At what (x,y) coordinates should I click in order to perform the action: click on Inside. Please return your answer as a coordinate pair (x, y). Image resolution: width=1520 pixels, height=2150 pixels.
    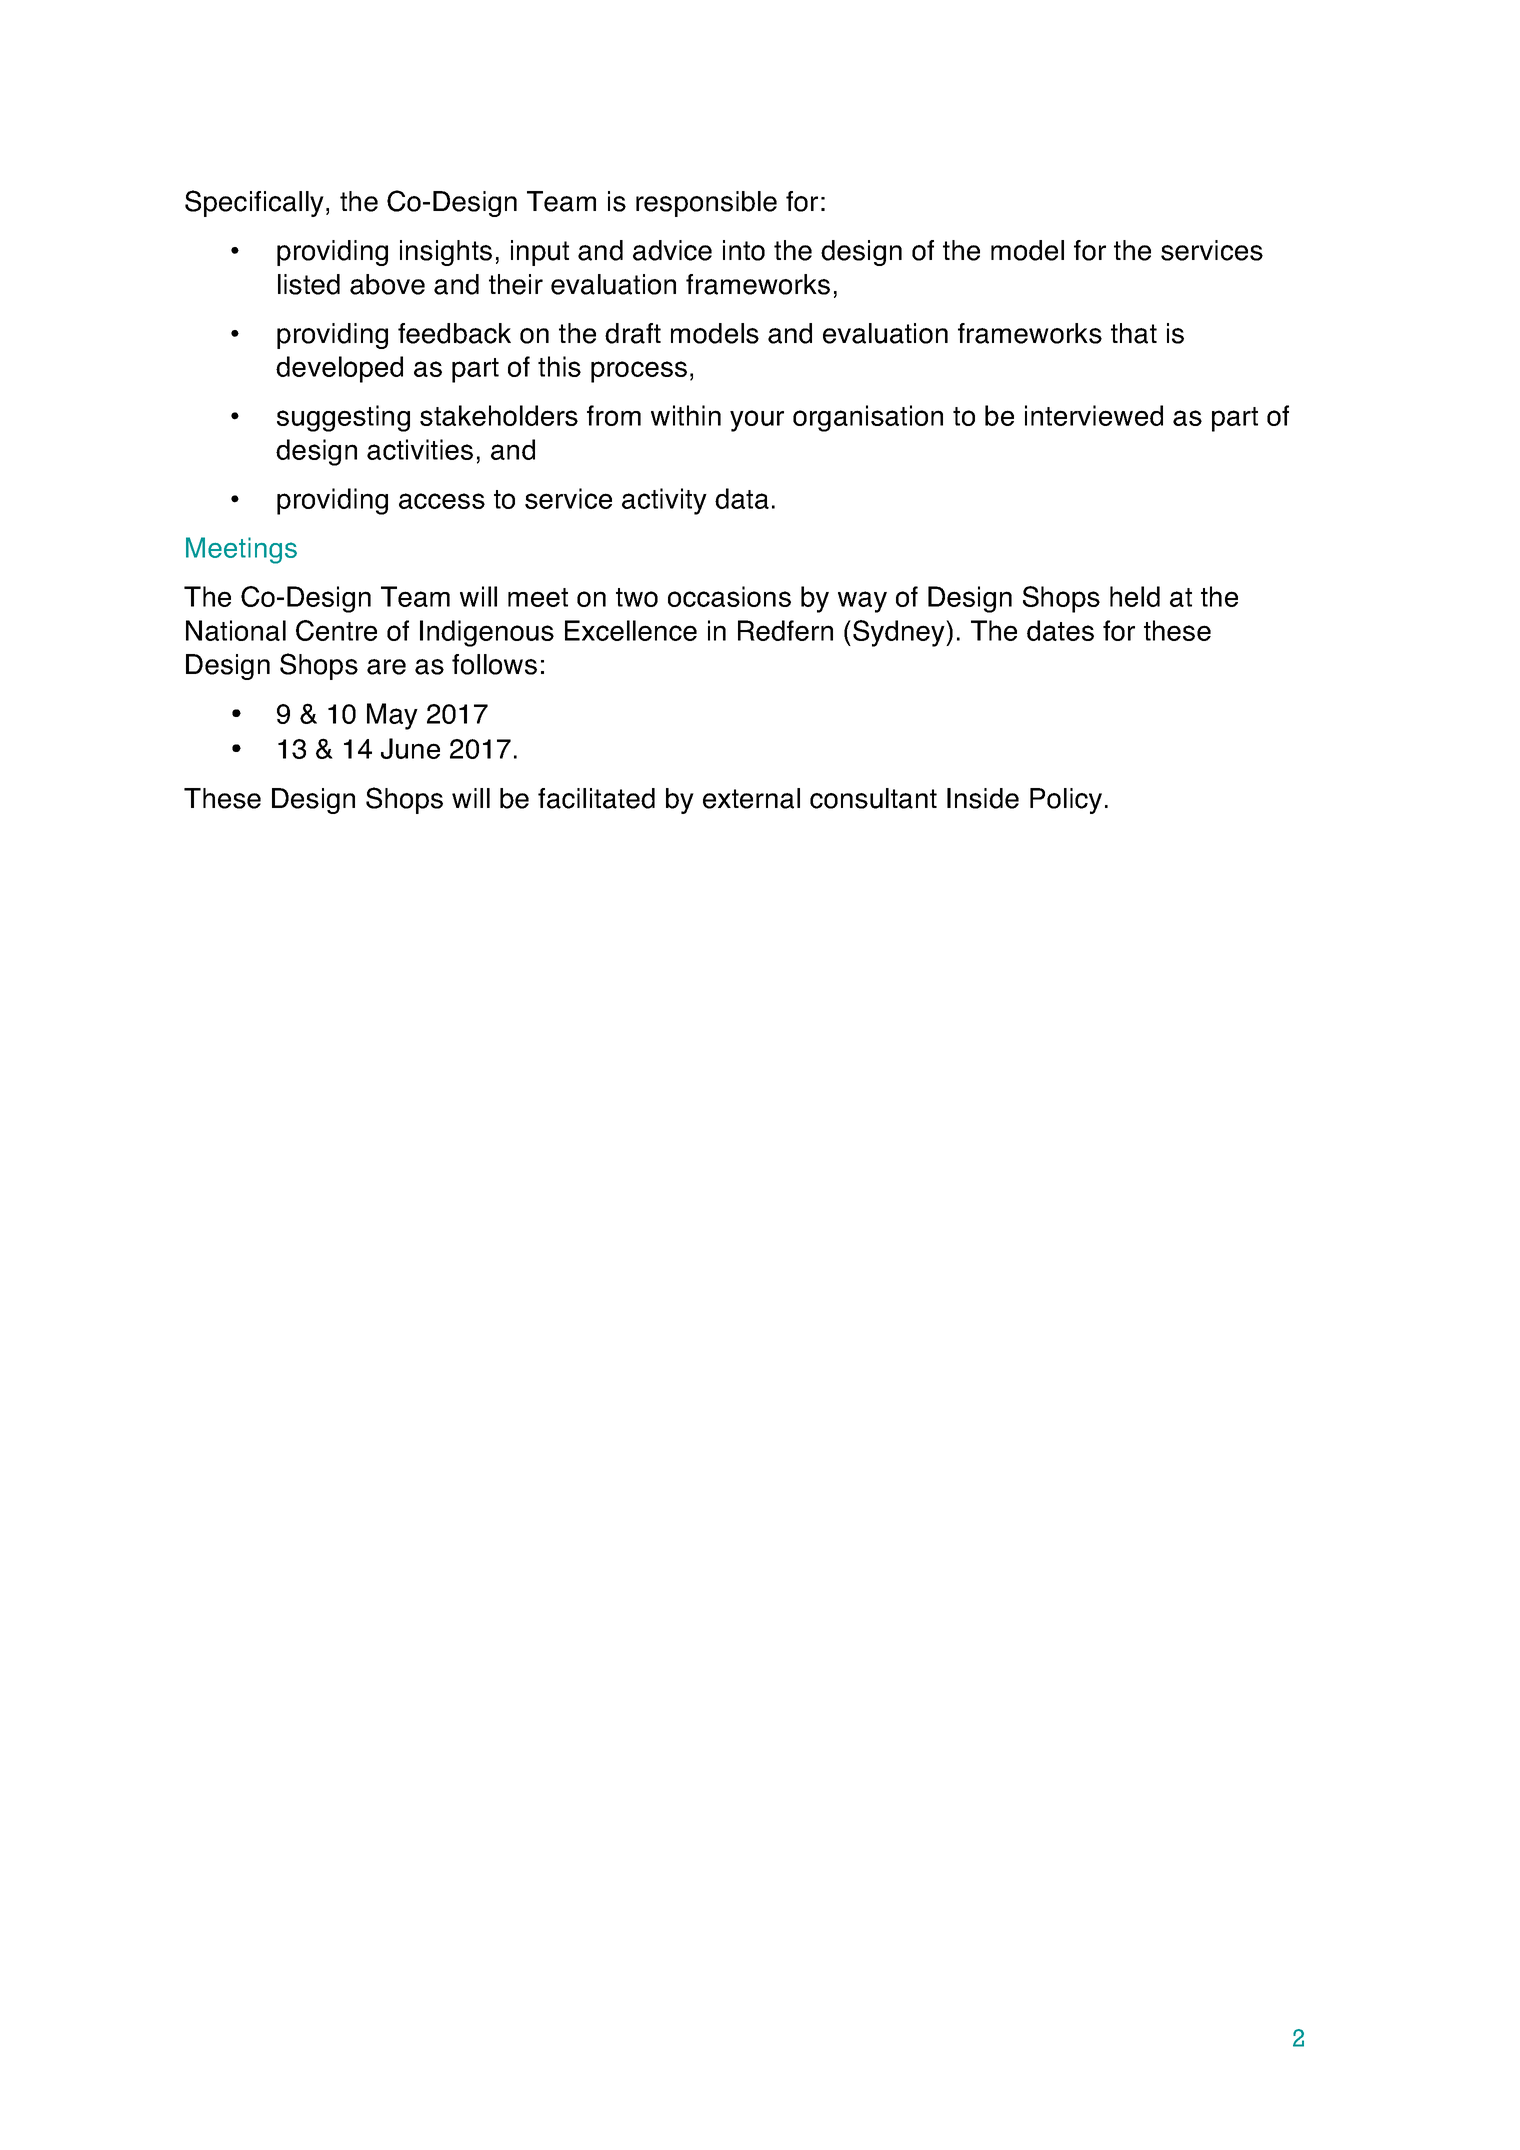
    Looking at the image, I should click on (983, 798).
